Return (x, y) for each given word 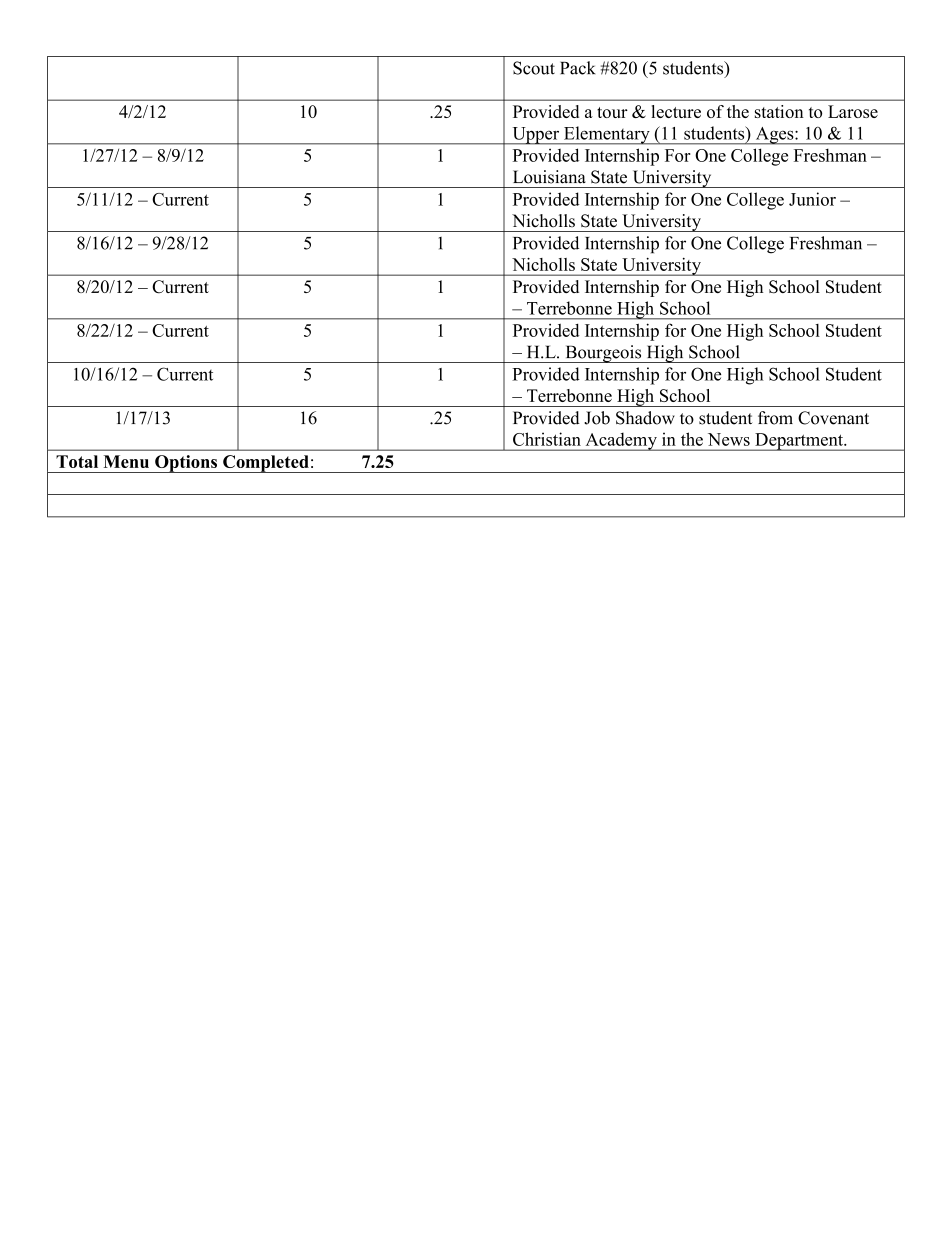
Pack (577, 68)
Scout (534, 68)
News (729, 439)
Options (186, 464)
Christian (547, 439)
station (779, 111)
